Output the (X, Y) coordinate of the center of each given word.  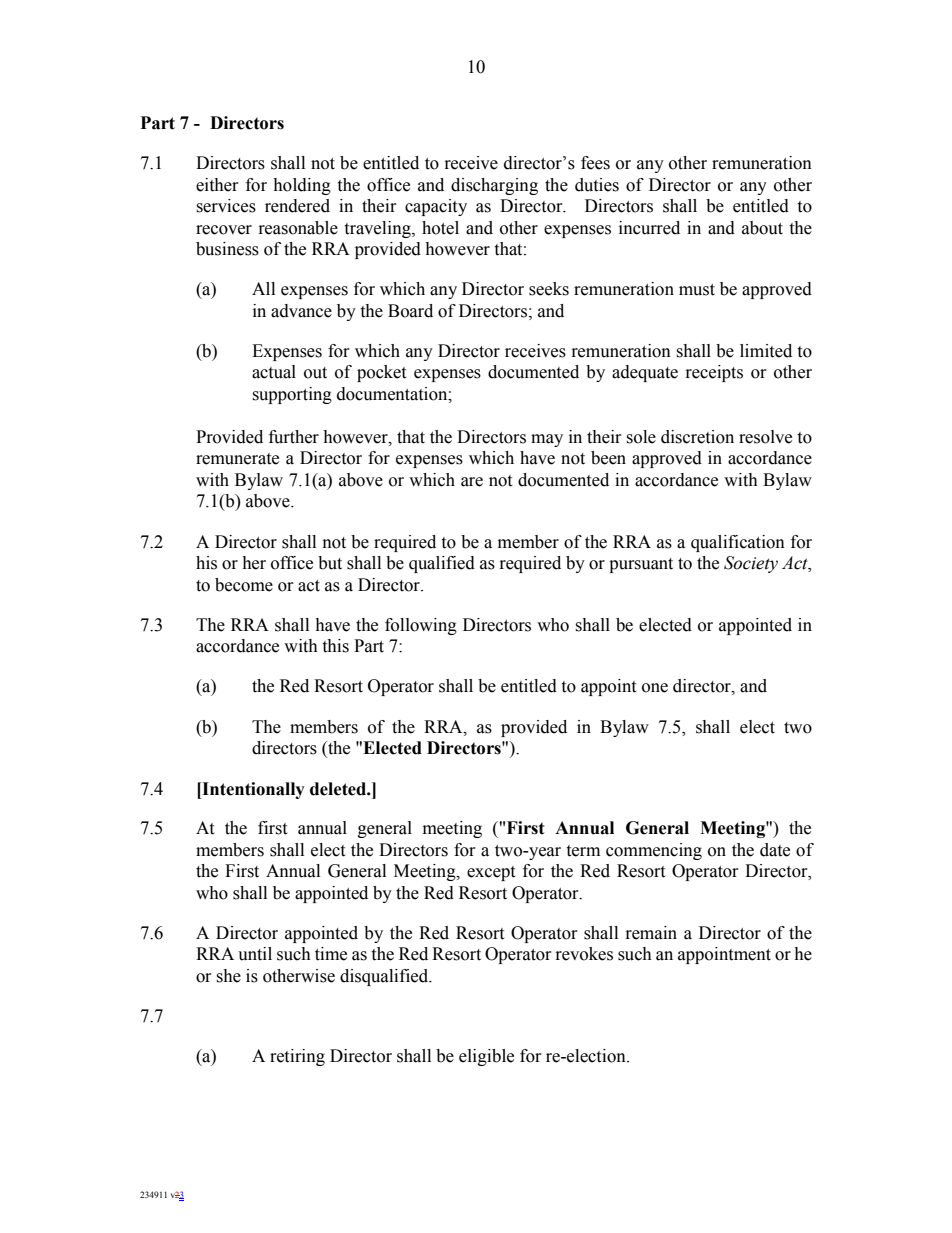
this (335, 646)
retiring (297, 1057)
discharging (494, 186)
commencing (654, 851)
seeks (549, 289)
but (330, 563)
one (655, 688)
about (762, 228)
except (491, 873)
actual (274, 372)
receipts (714, 373)
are (472, 482)
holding (302, 186)
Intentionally (252, 790)
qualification (738, 543)
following (421, 626)
